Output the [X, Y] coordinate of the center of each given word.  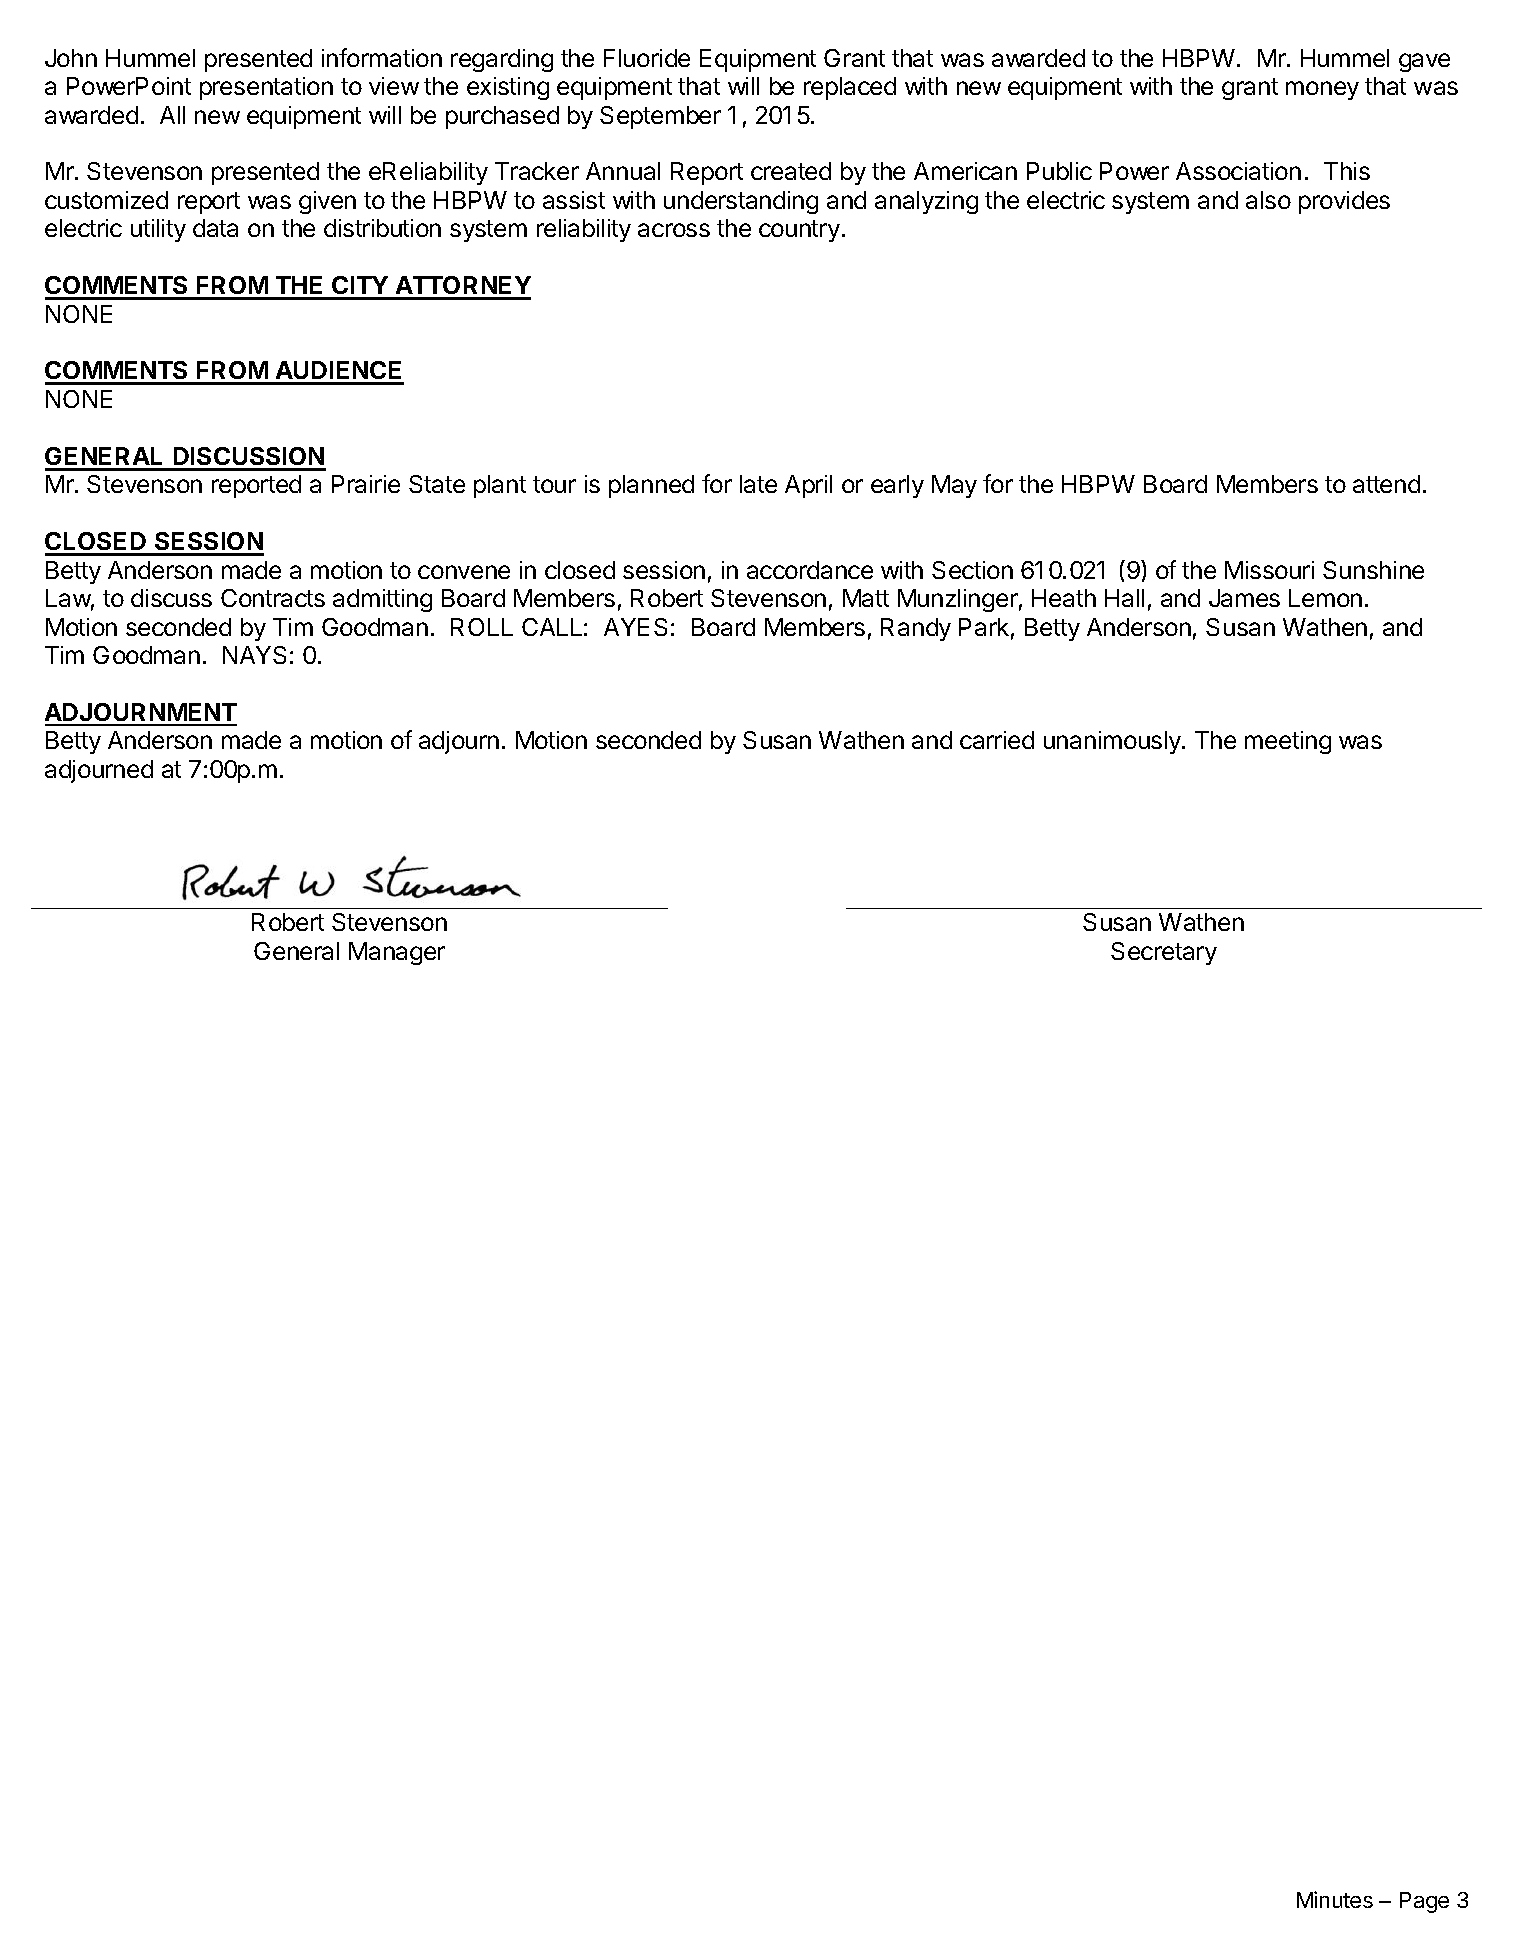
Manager [397, 953]
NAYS [254, 655]
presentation [266, 88]
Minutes [1335, 1899]
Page [1424, 1902]
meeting [1288, 742]
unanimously [1113, 742]
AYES [635, 627]
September [660, 117]
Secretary [1164, 953]
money [1322, 90]
